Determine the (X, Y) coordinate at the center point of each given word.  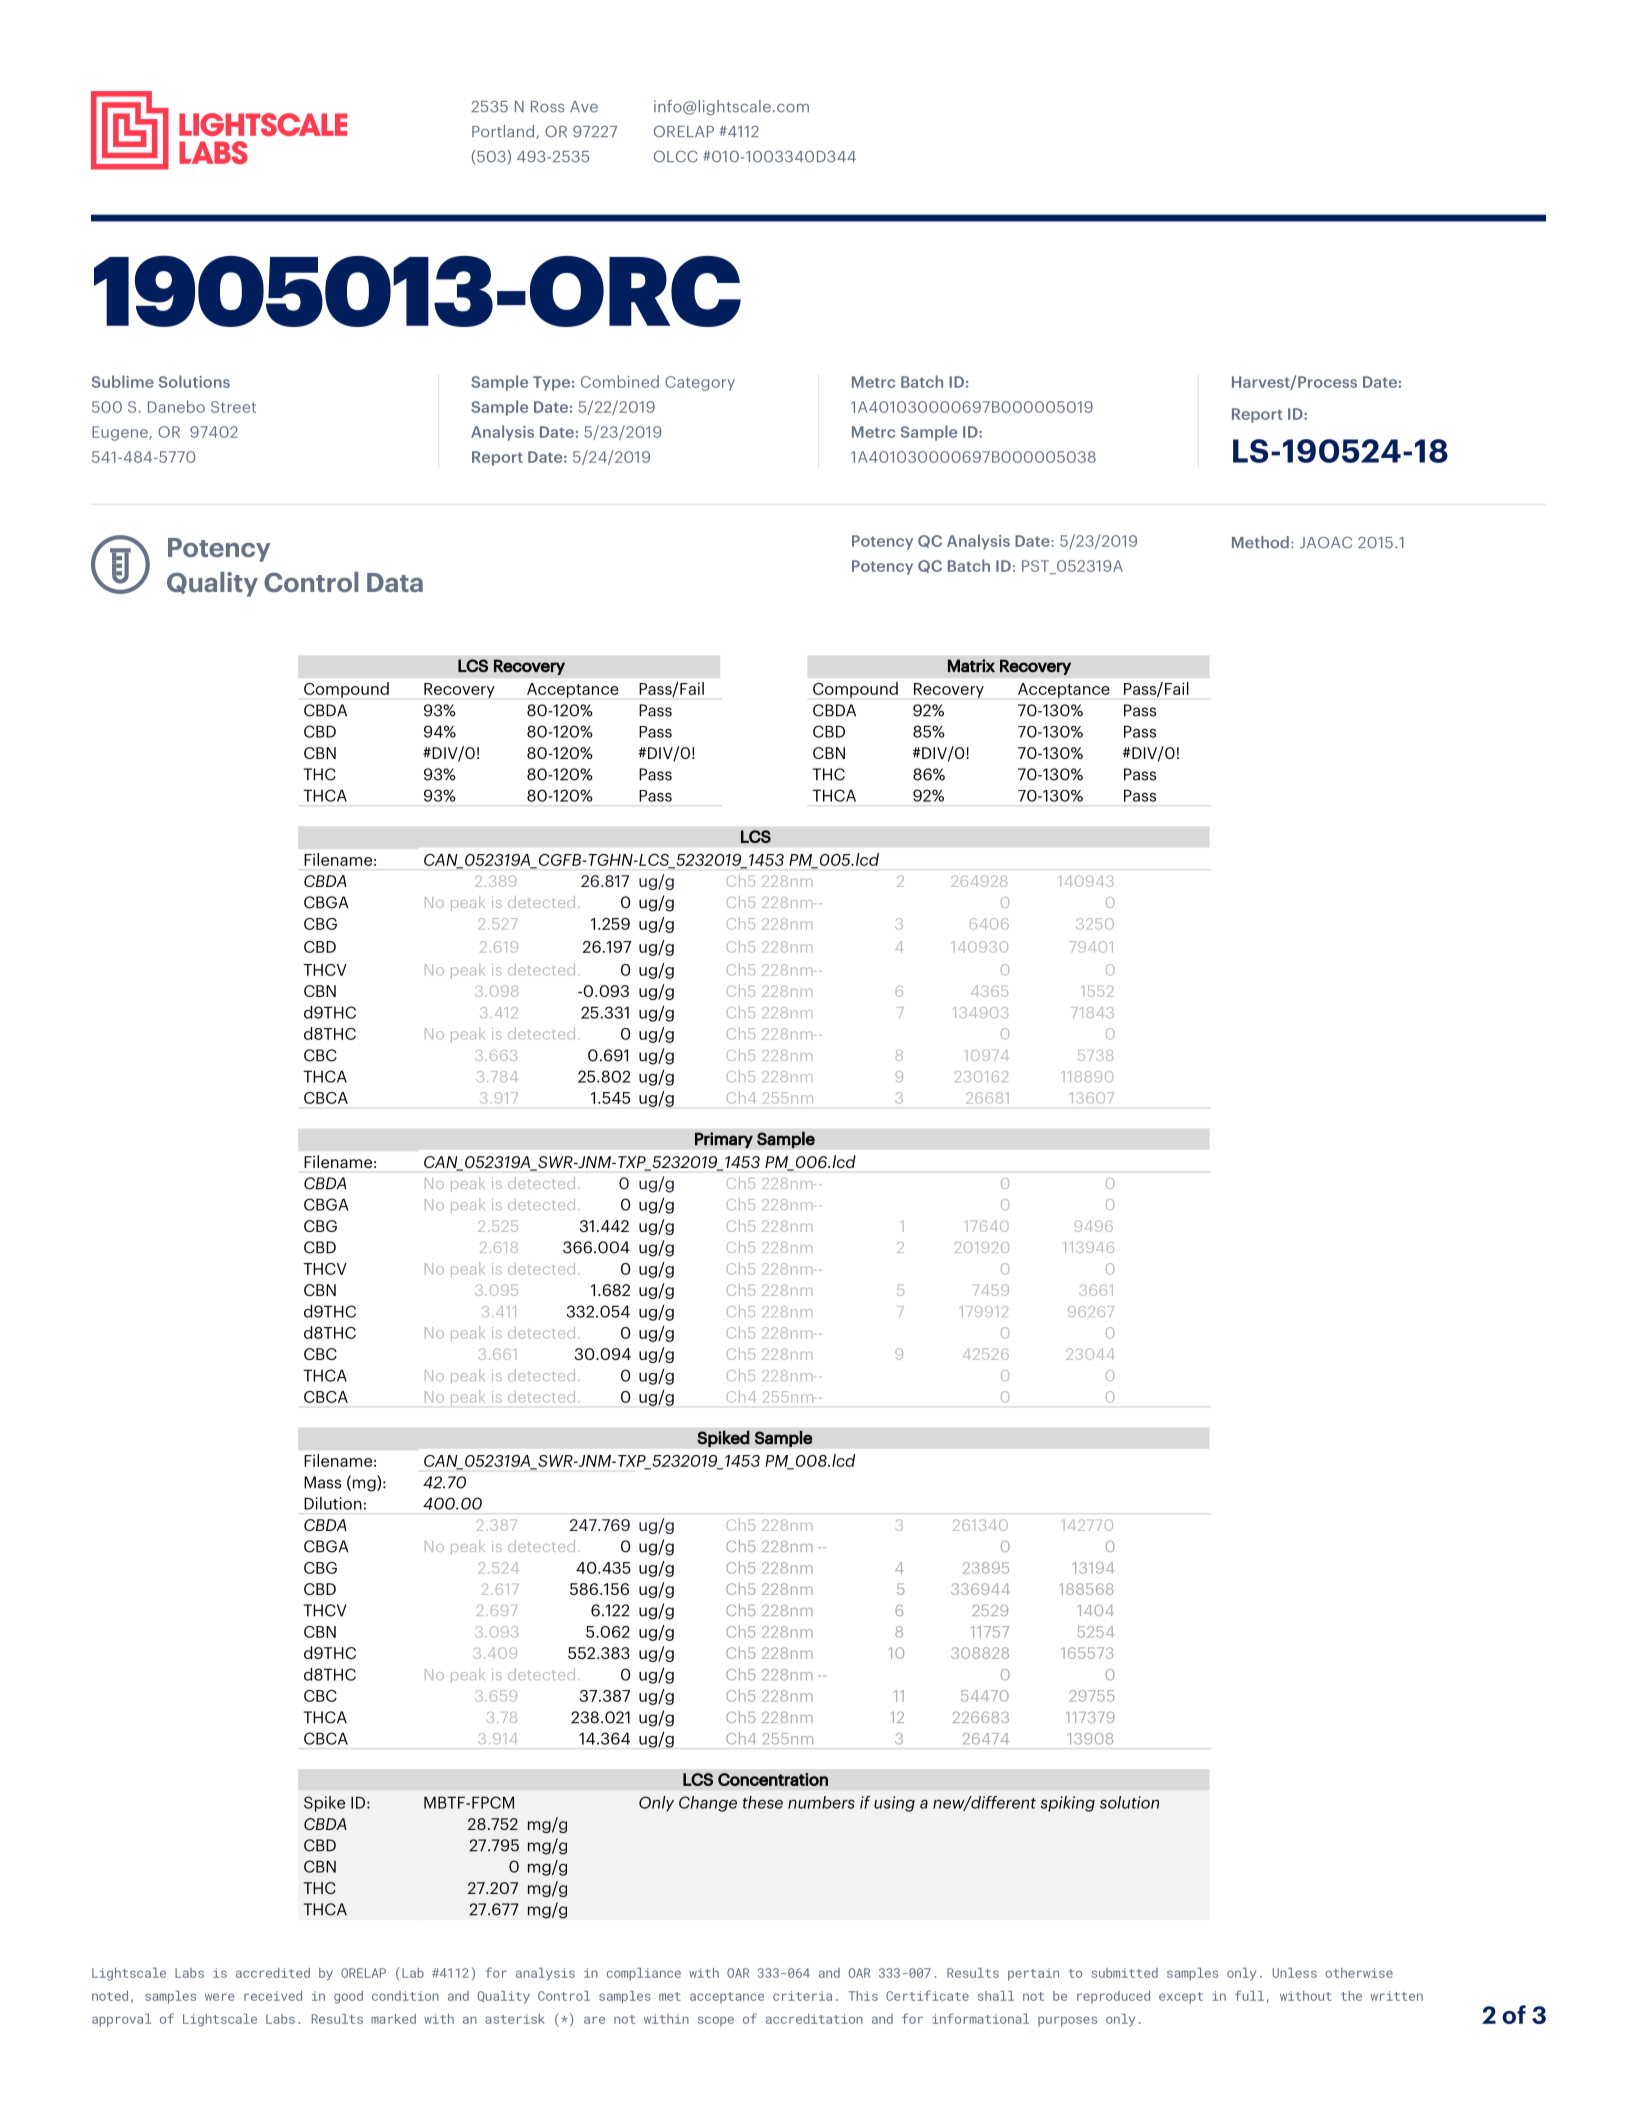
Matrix (971, 666)
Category (700, 383)
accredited (273, 1973)
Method (1260, 542)
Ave (584, 106)
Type (551, 383)
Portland (504, 132)
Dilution (333, 1503)
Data (395, 582)
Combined (620, 381)
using (894, 1804)
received (273, 1996)
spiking (1067, 1804)
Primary (724, 1140)
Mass (322, 1482)
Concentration (773, 1779)
